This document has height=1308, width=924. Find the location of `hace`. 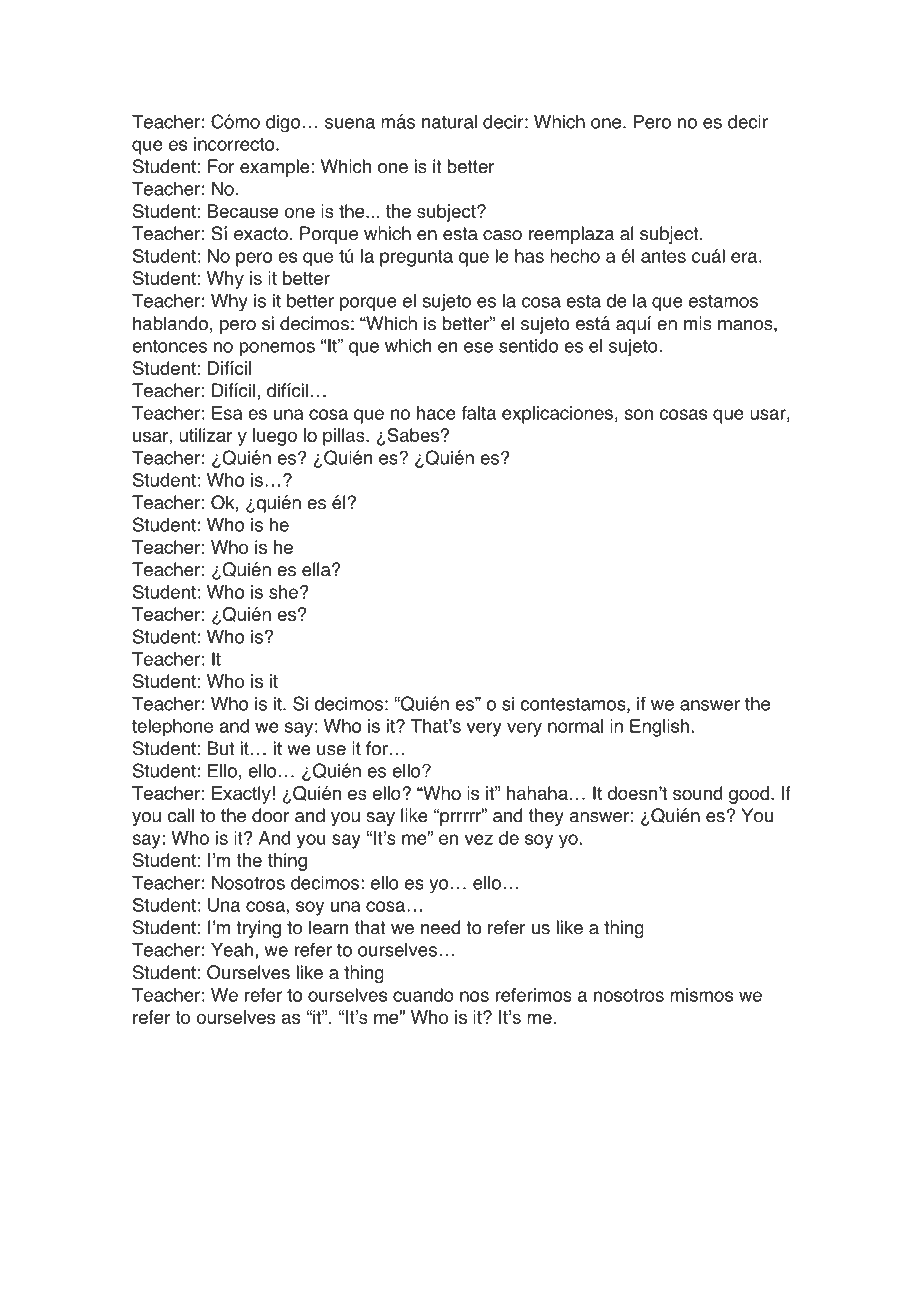

hace is located at coordinates (436, 413).
